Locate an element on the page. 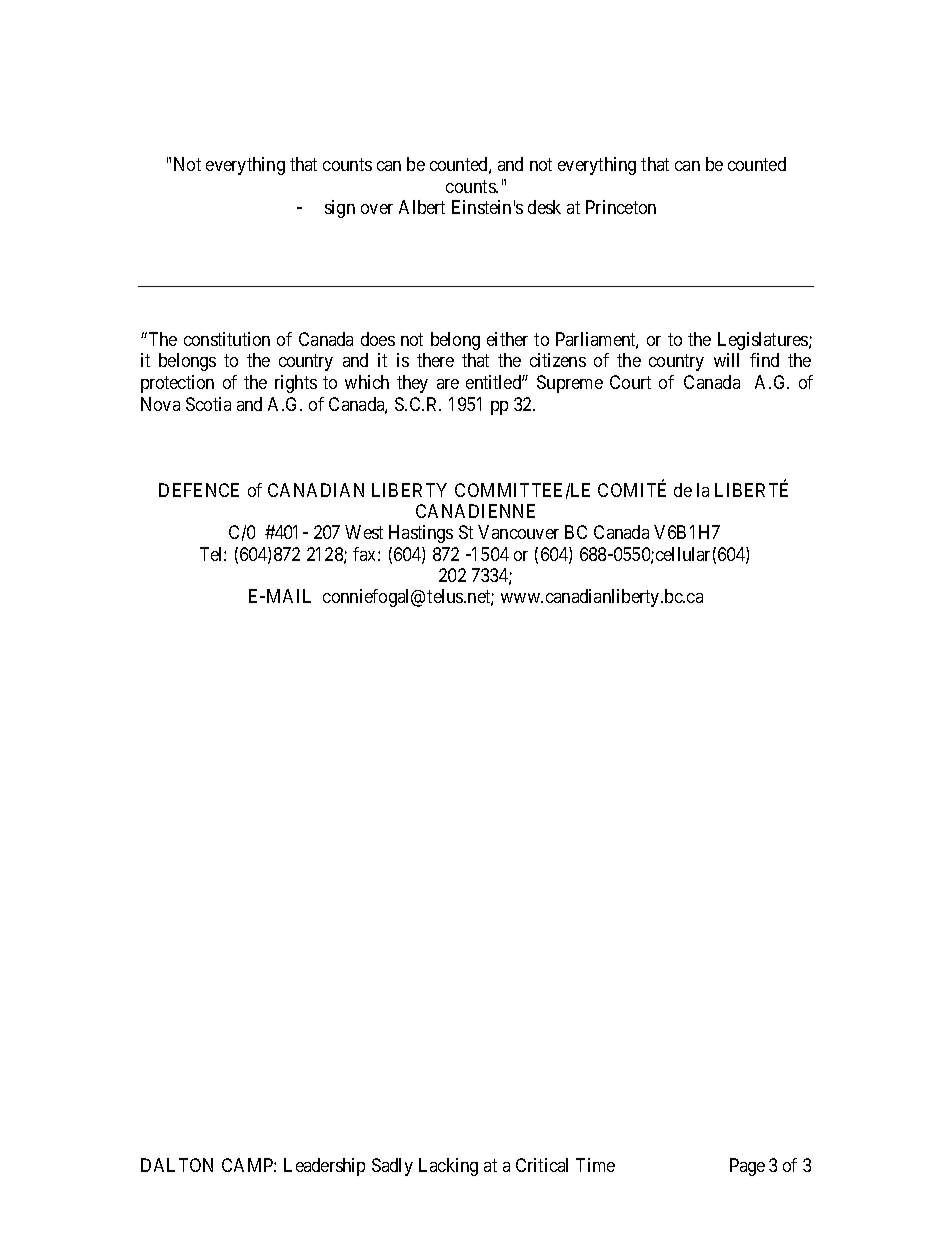 The width and height of the image is (952, 1233). Page is located at coordinates (747, 1167).
